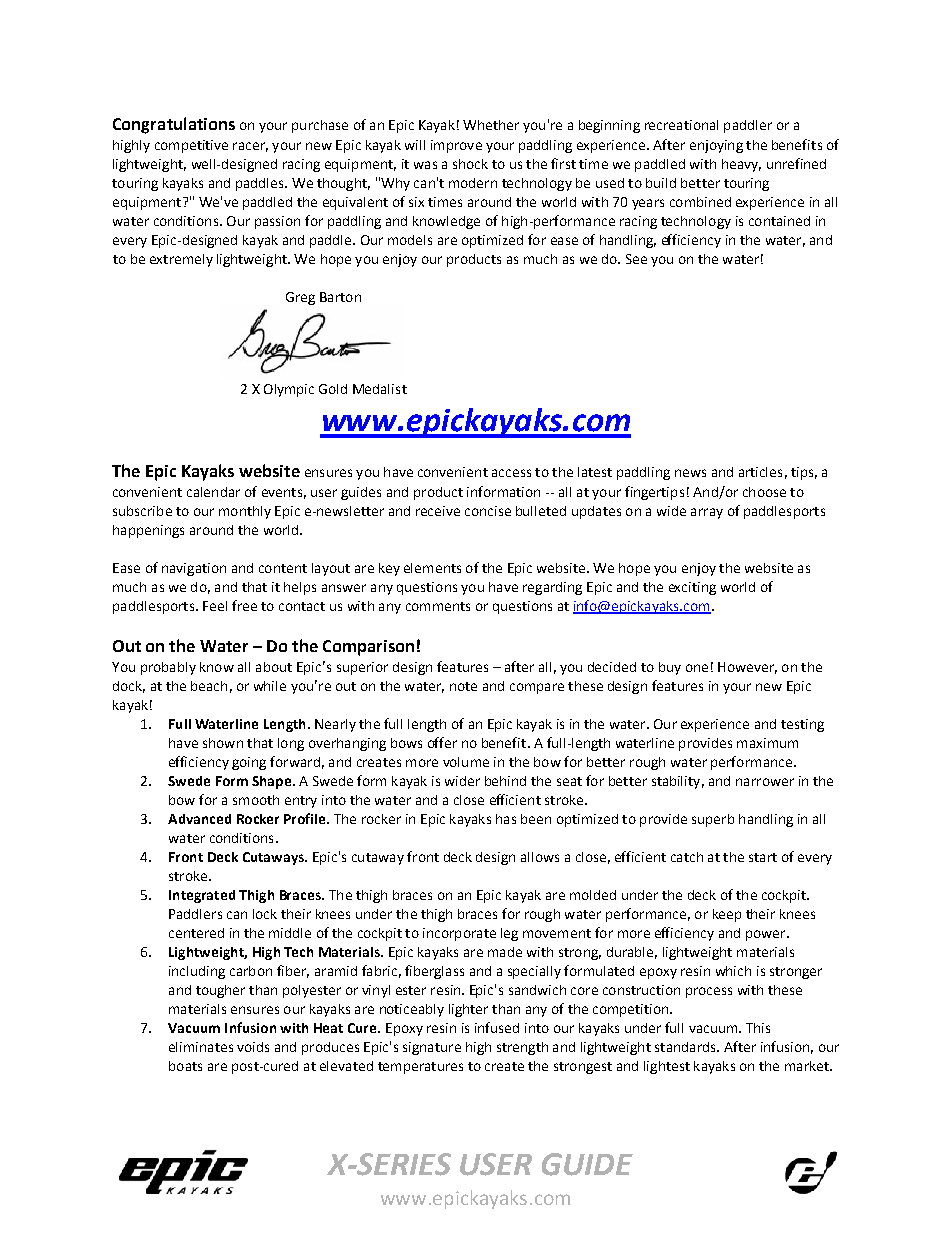 This page has height=1233, width=952. I want to click on competitive, so click(191, 146).
